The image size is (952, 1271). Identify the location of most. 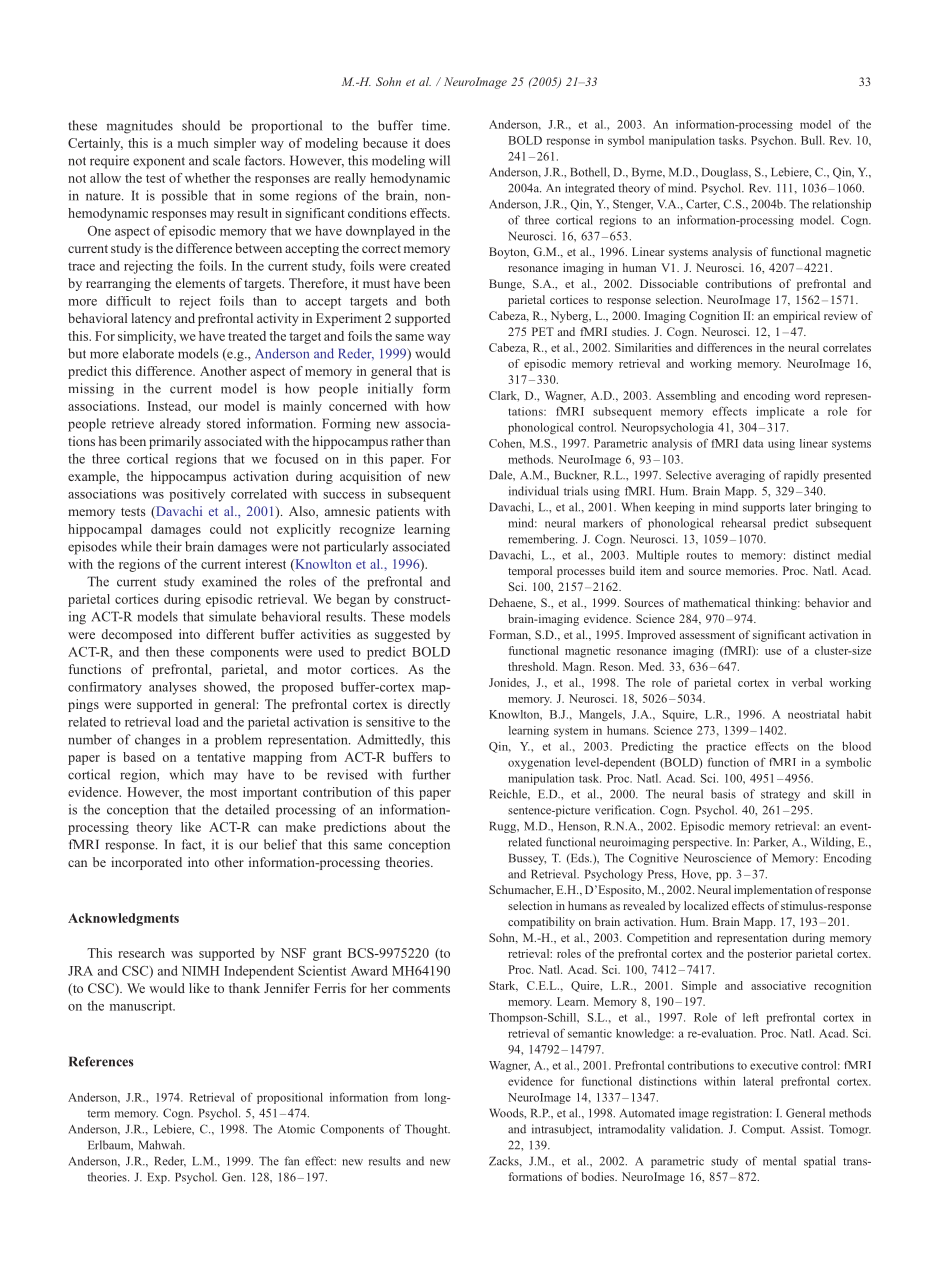
(223, 792).
